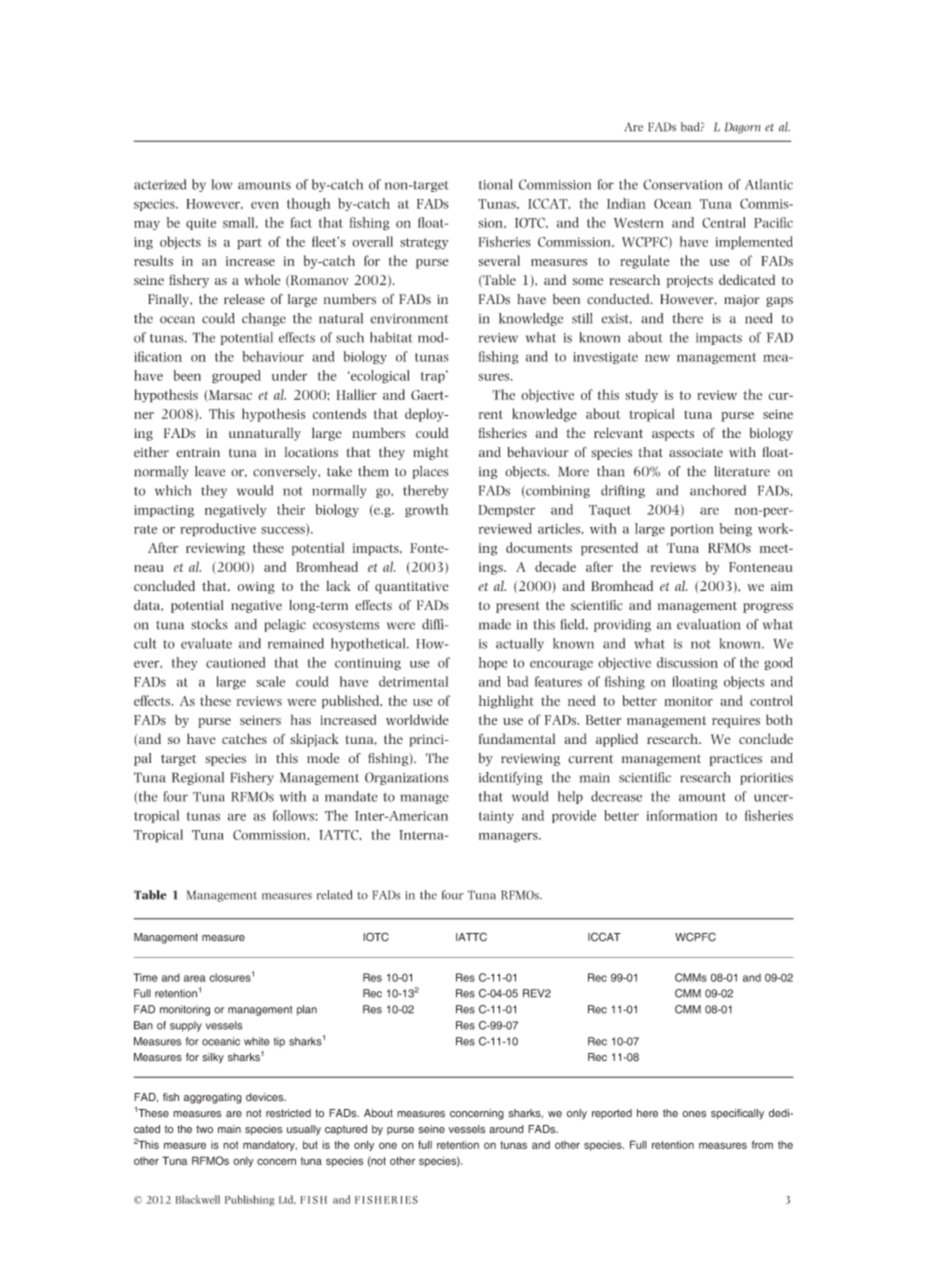 Image resolution: width=952 pixels, height=1288 pixels. Describe the element at coordinates (724, 222) in the page. I see `Central` at that location.
